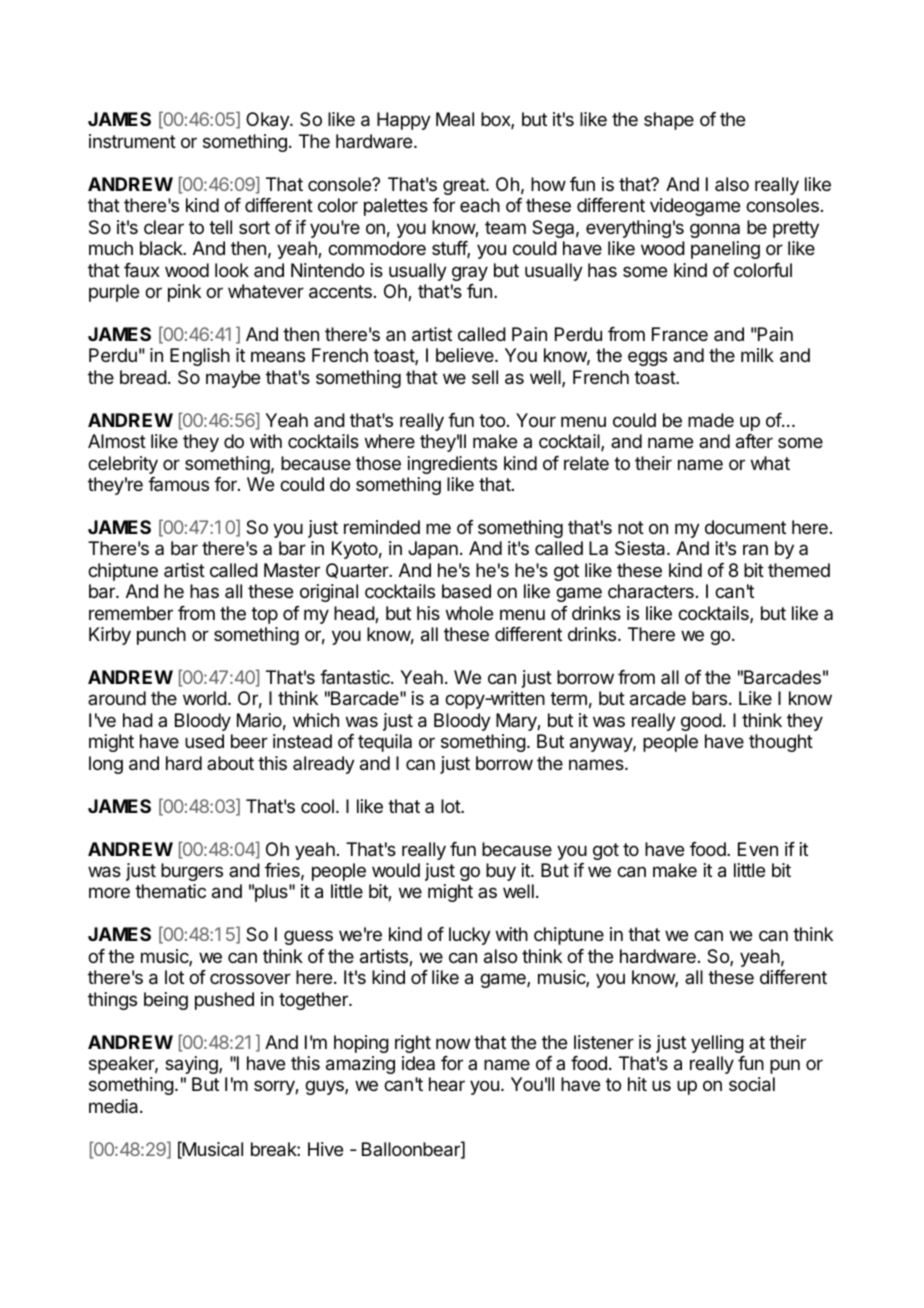 The width and height of the screenshot is (924, 1308). What do you see at coordinates (669, 121) in the screenshot?
I see `shape` at bounding box center [669, 121].
